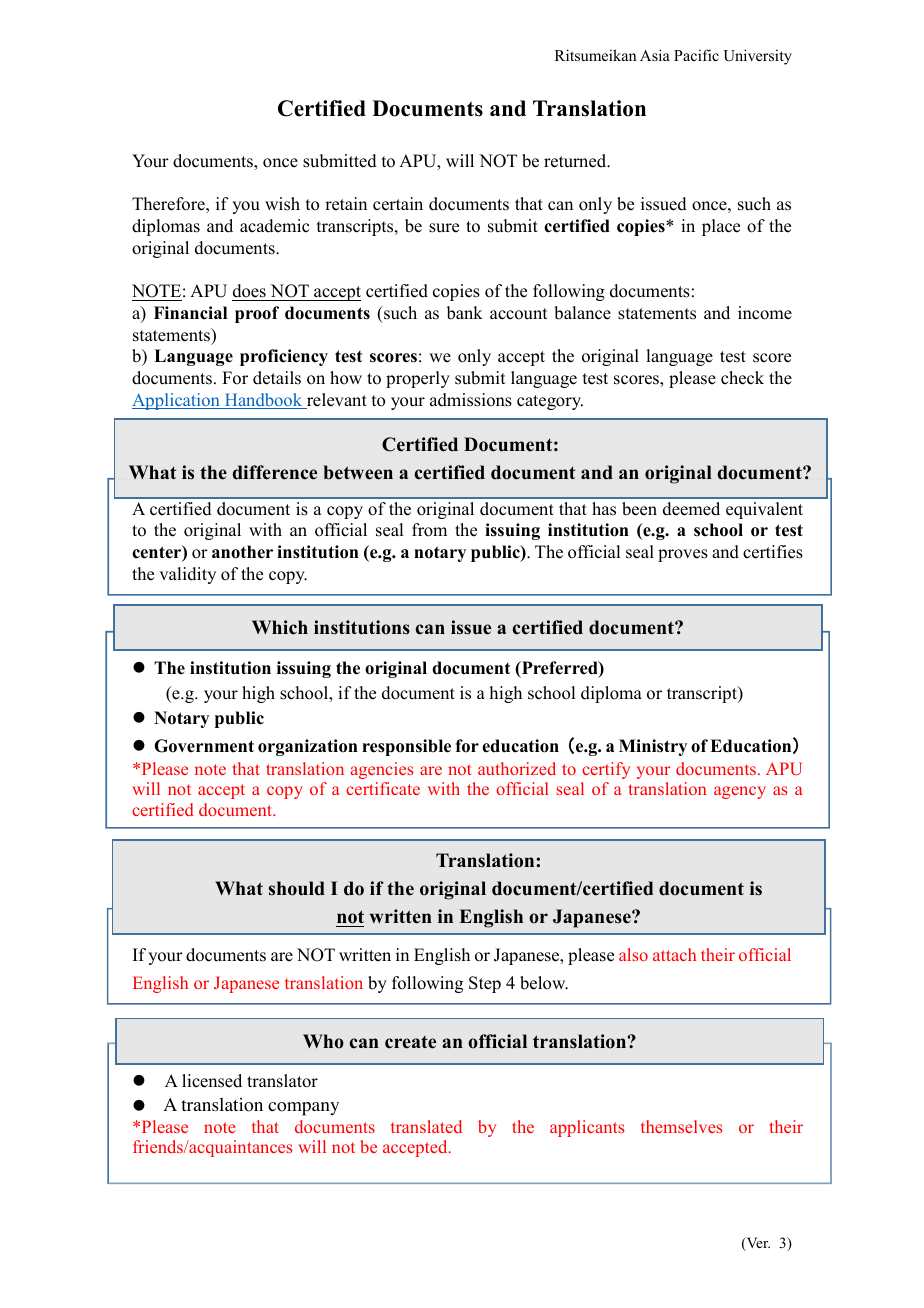 The image size is (924, 1308). What do you see at coordinates (282, 1081) in the screenshot?
I see `translator` at bounding box center [282, 1081].
